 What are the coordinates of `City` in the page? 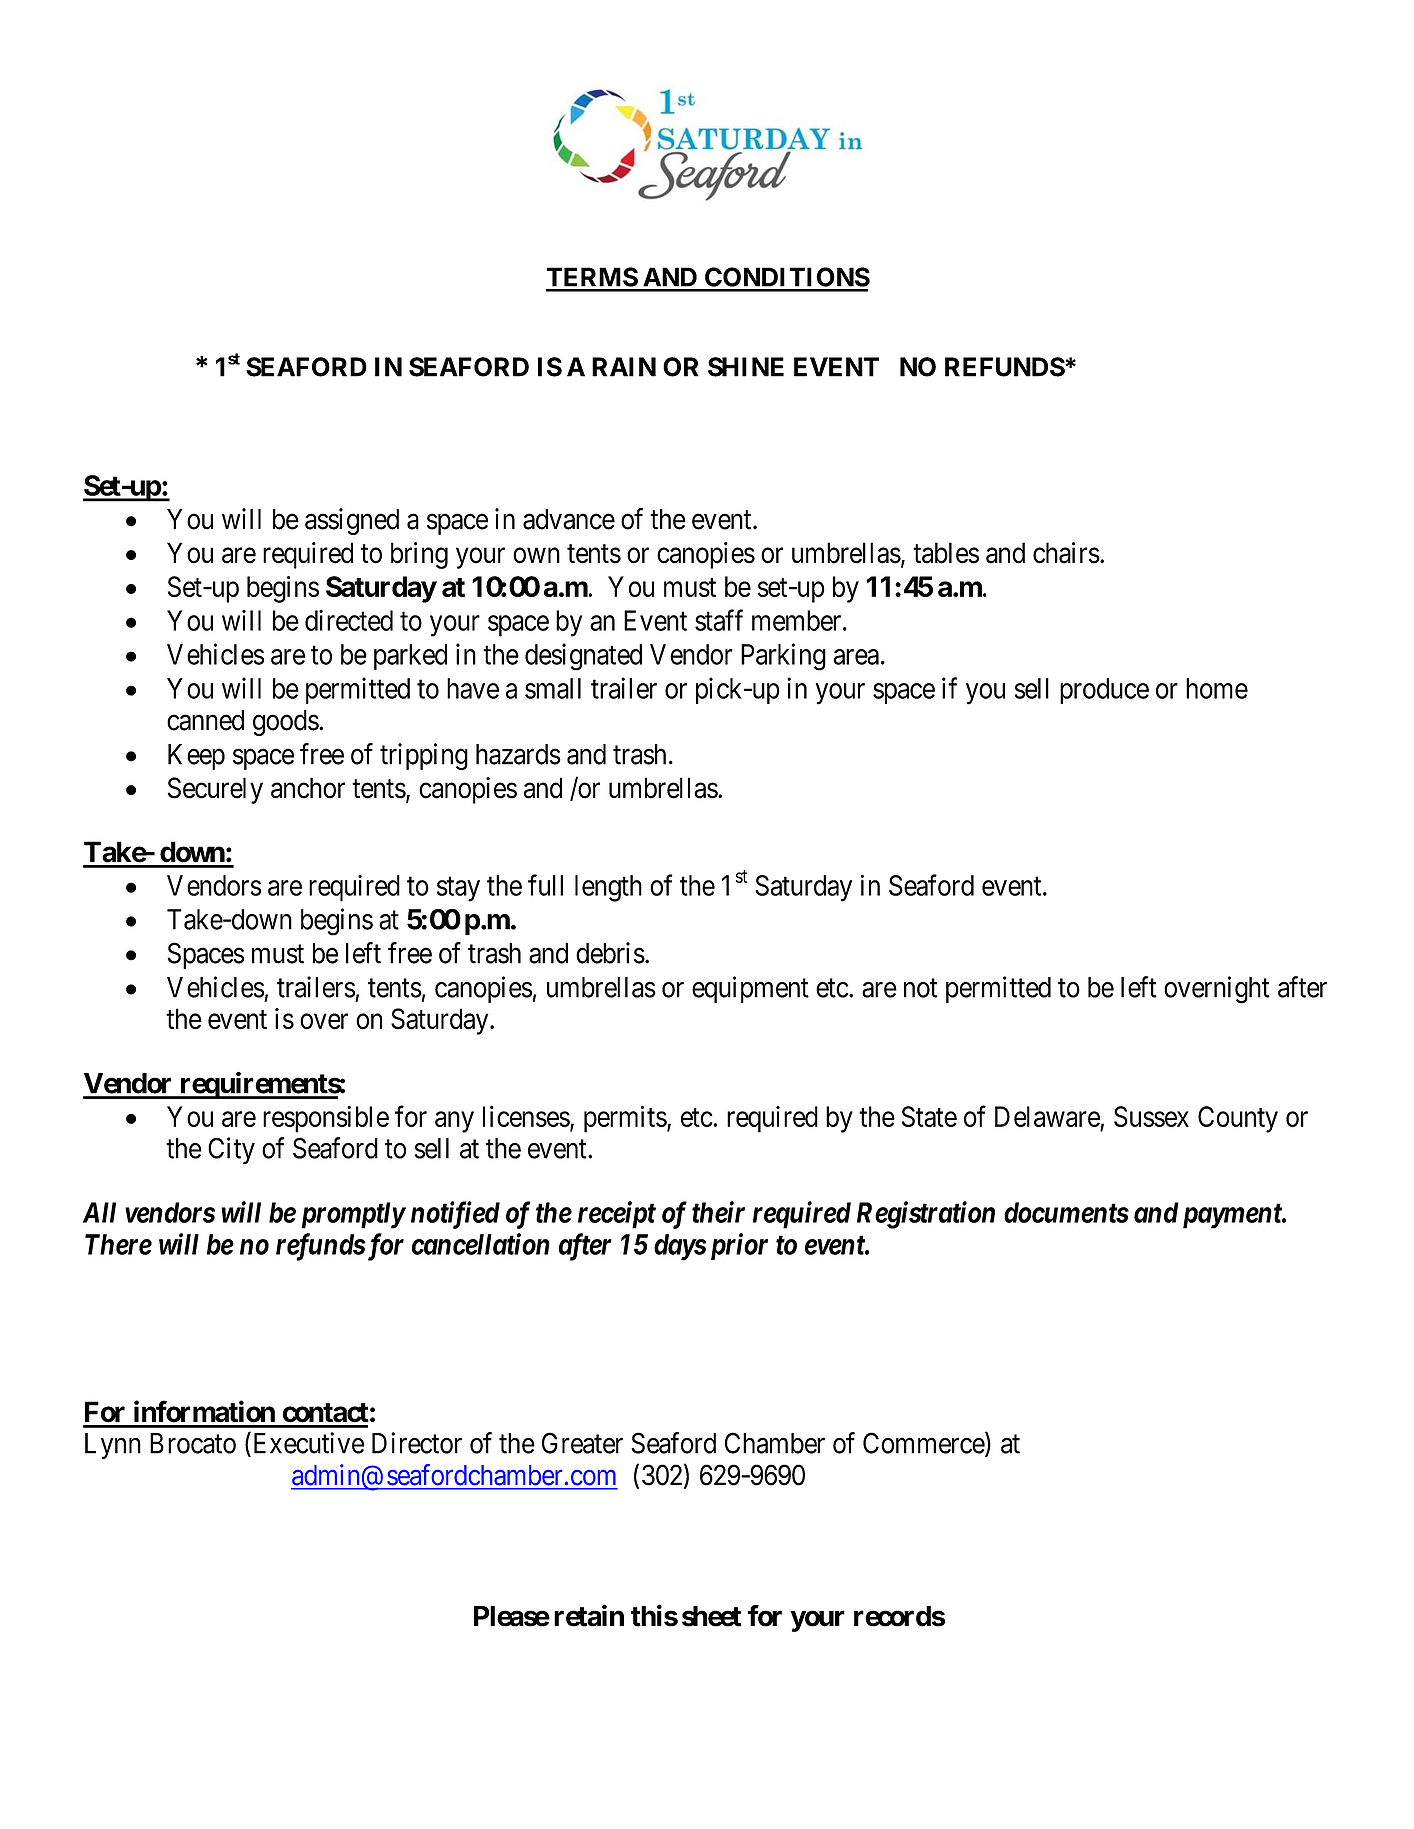 It's located at (231, 1150).
